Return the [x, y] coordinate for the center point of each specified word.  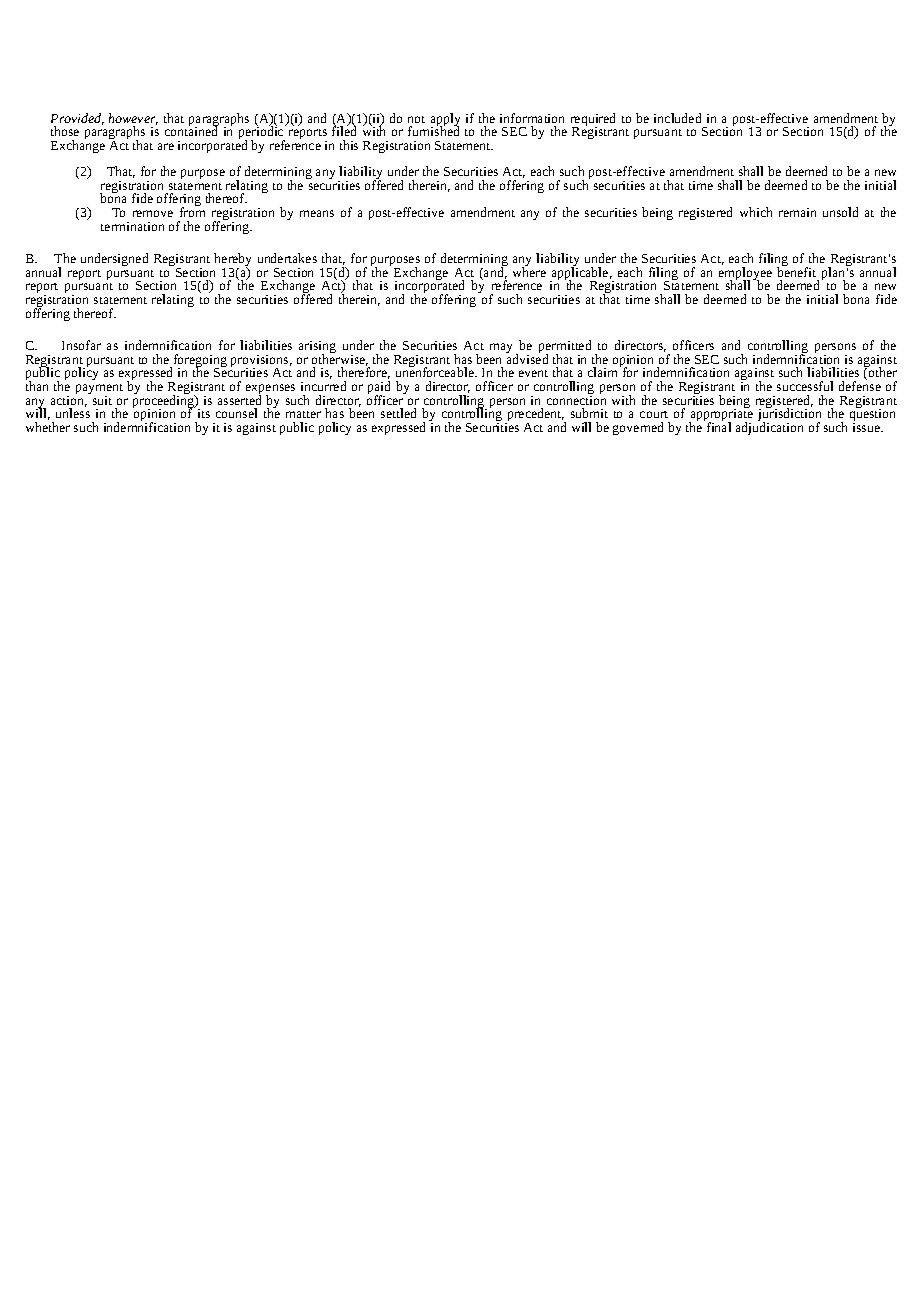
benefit [796, 271]
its [204, 413]
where [529, 271]
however [133, 119]
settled [398, 413]
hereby [232, 261]
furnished [433, 130]
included [677, 118]
